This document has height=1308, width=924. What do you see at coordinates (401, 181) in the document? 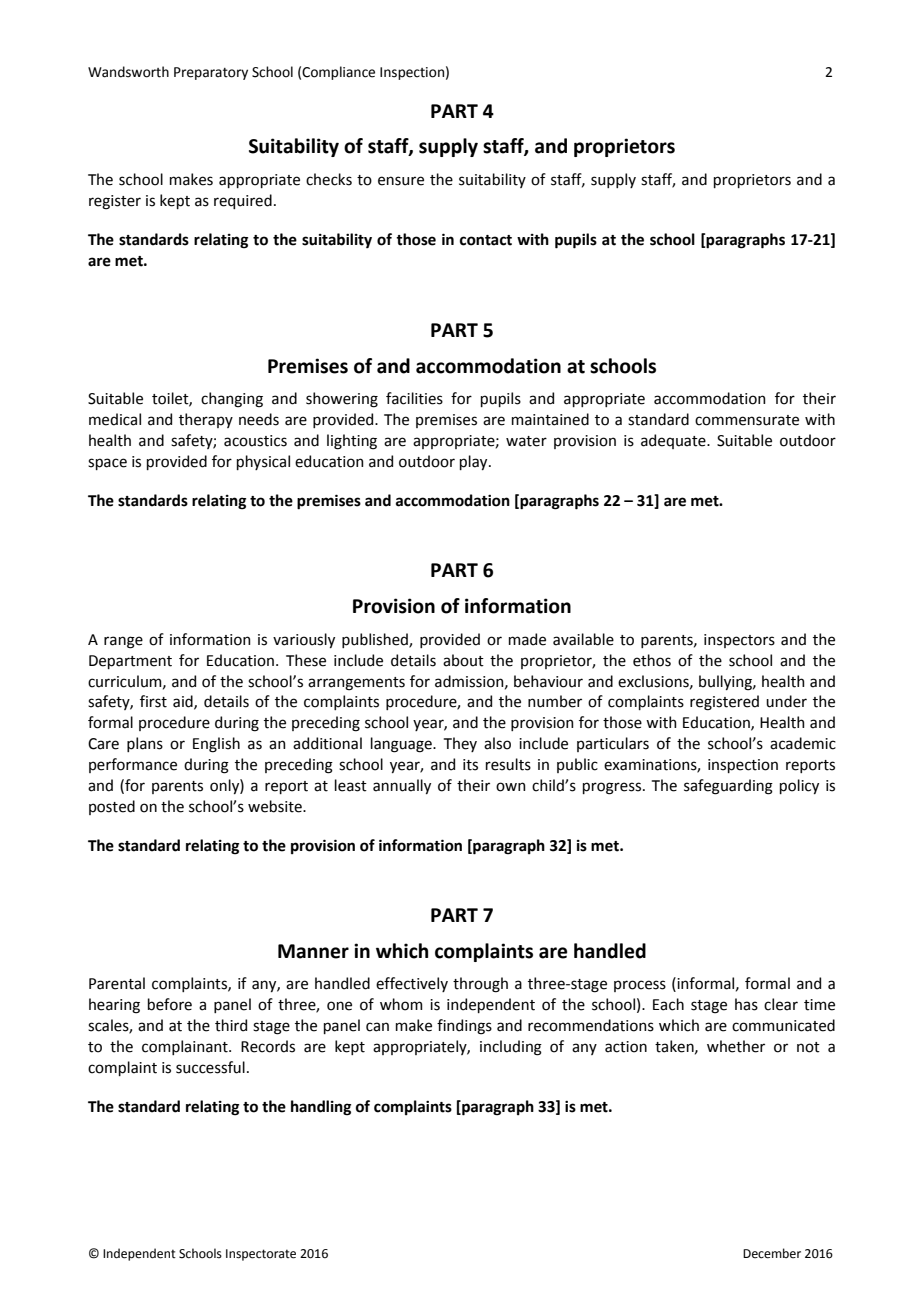
I see `ensure` at bounding box center [401, 181].
